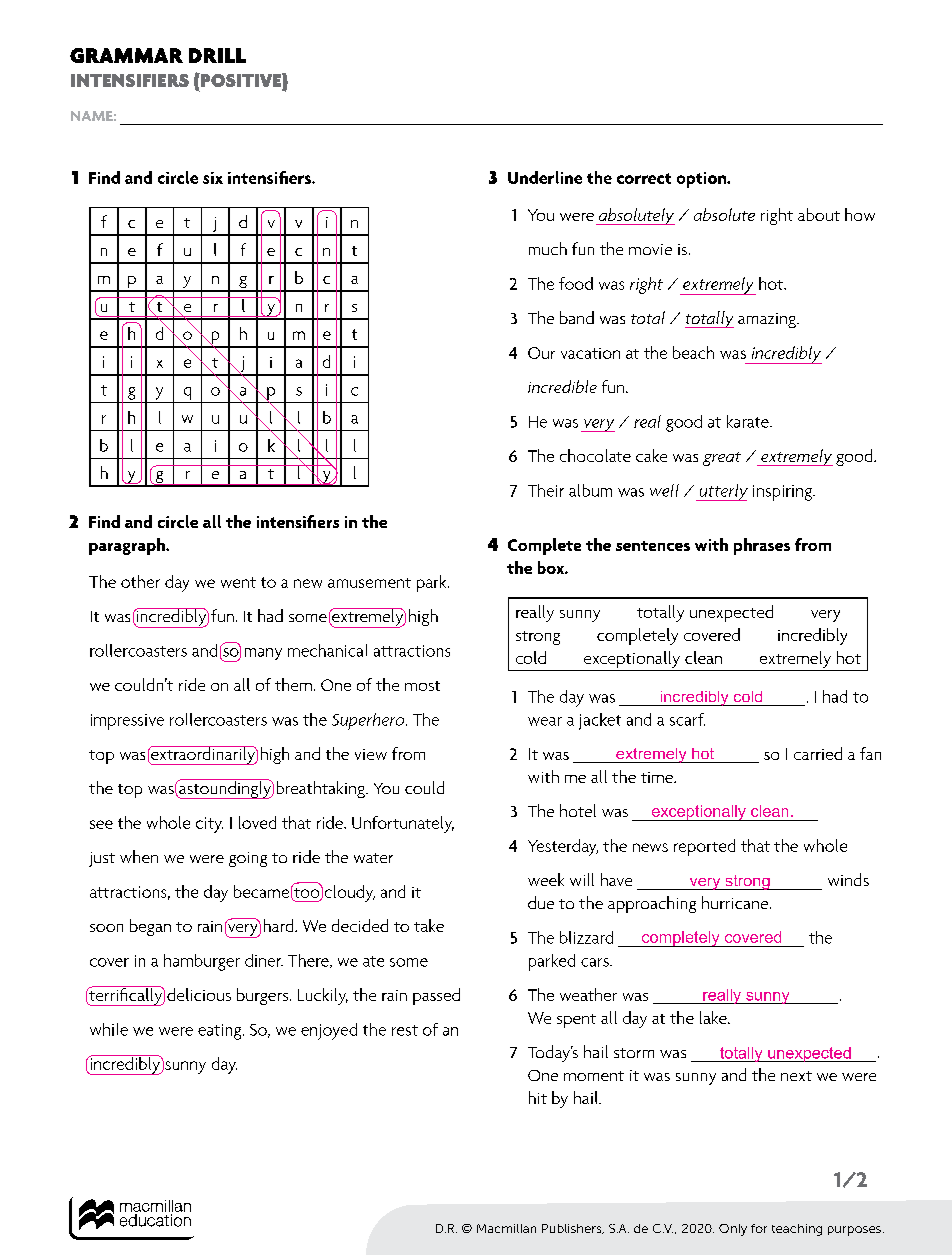 This screenshot has width=952, height=1255. Describe the element at coordinates (506, 1228) in the screenshot. I see `Macmillan` at that location.
